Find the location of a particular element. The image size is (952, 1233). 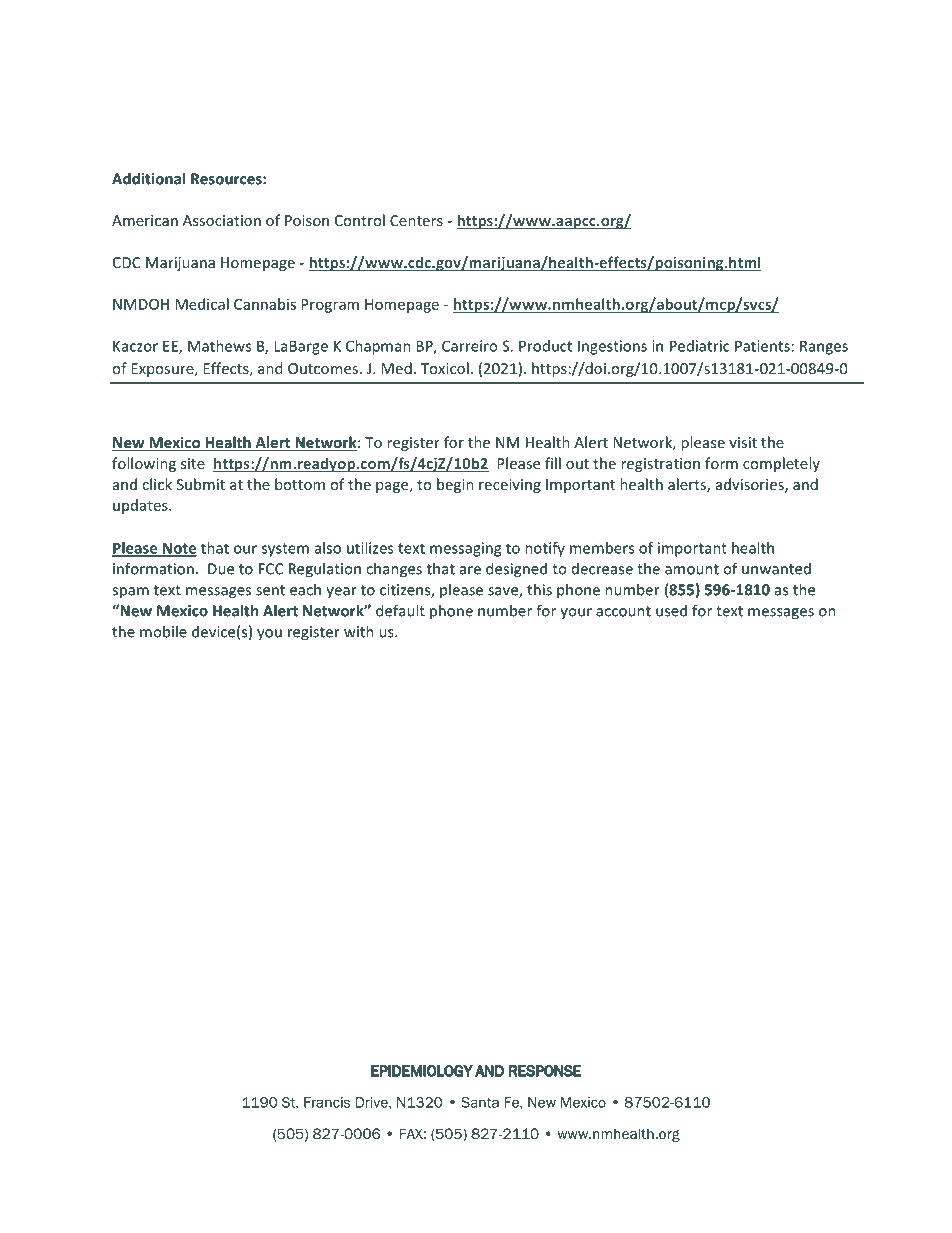

mobile is located at coordinates (163, 631).
